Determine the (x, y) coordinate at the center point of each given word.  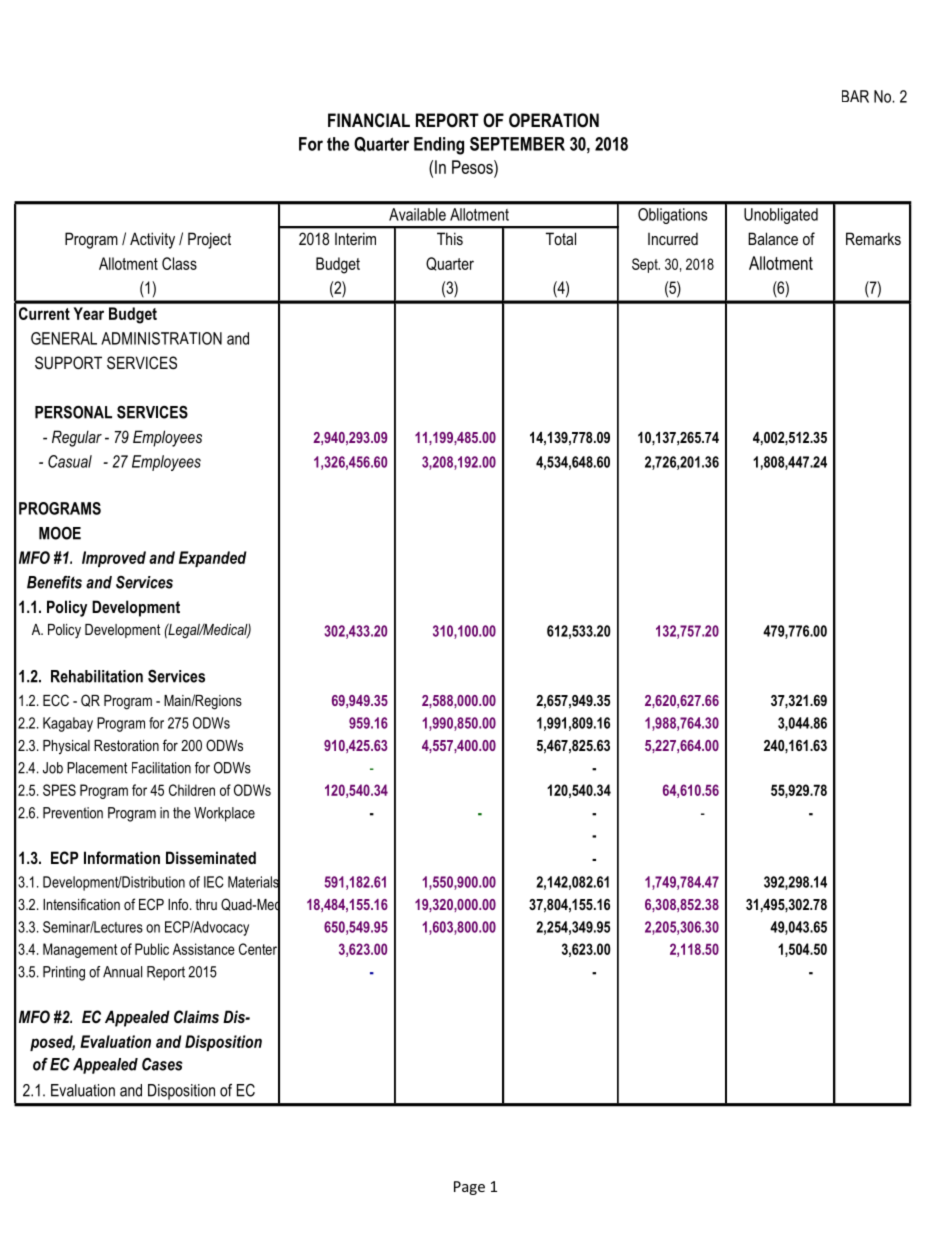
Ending (439, 146)
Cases (162, 1064)
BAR (855, 96)
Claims (196, 1016)
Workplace (224, 814)
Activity (152, 240)
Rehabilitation (97, 676)
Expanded (213, 559)
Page (469, 1188)
